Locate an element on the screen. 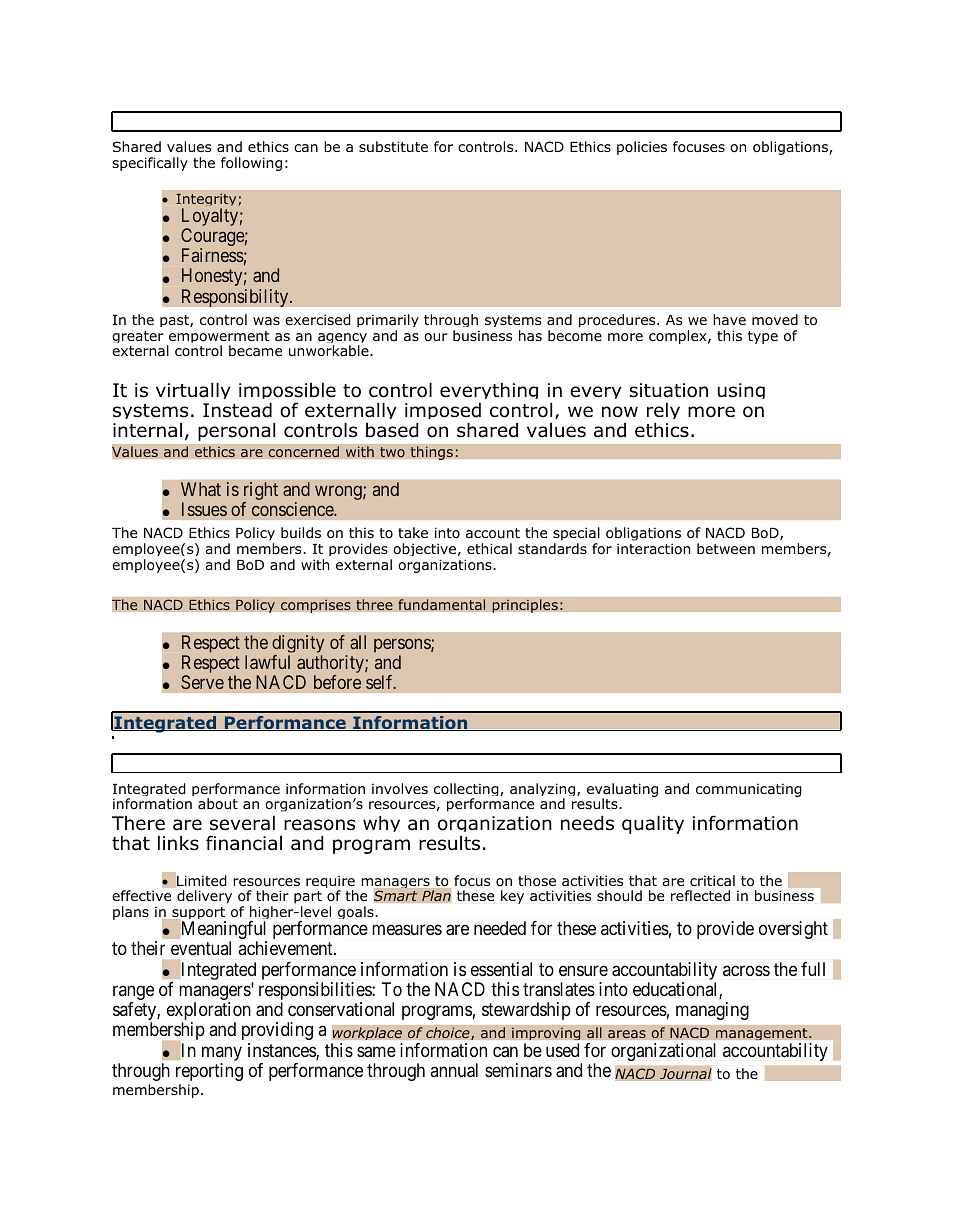  between is located at coordinates (726, 548).
